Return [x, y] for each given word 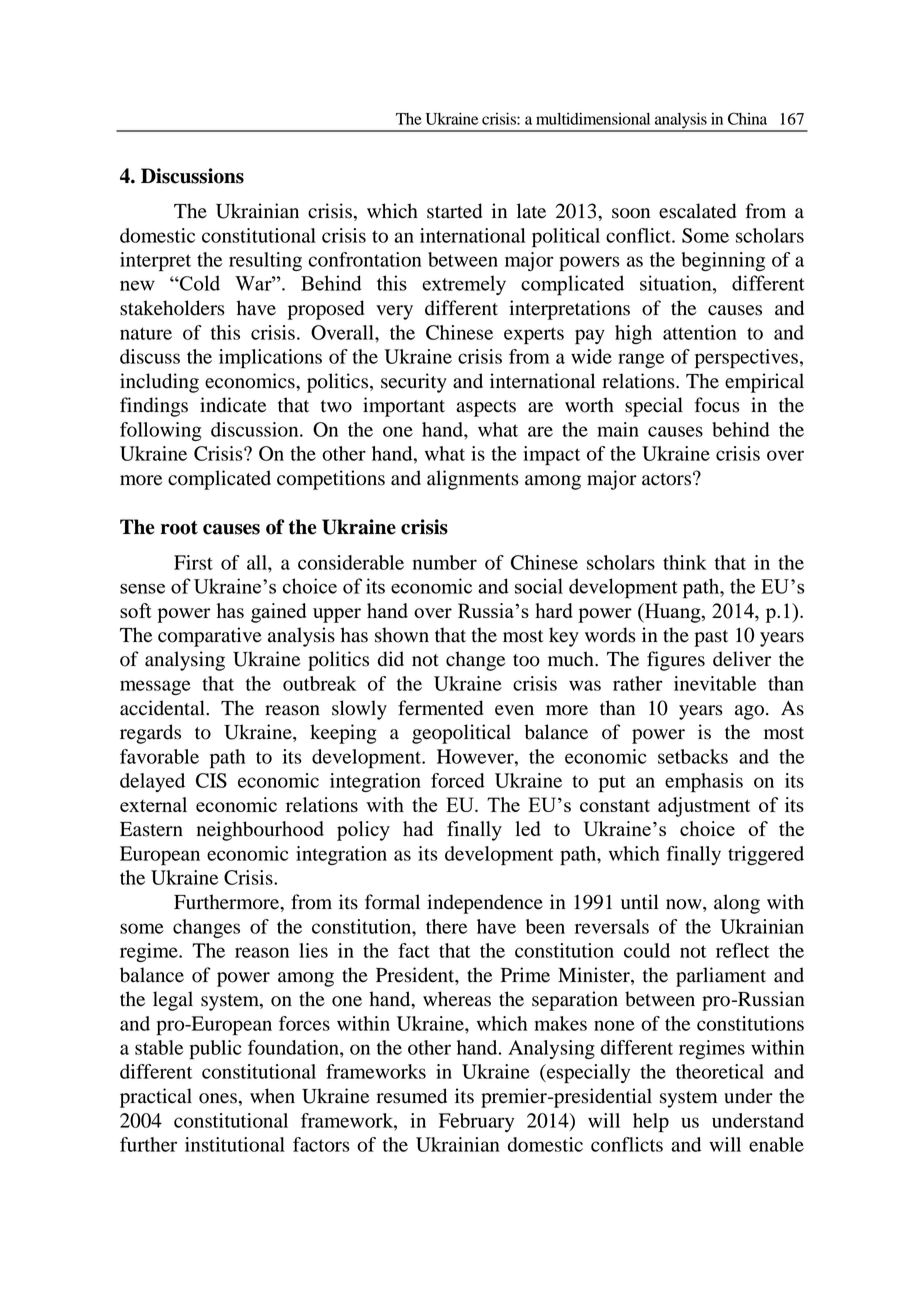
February [476, 1122]
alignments [473, 480]
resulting [265, 261]
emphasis [704, 783]
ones [218, 1098]
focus [717, 405]
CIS [211, 780]
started [454, 211]
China [747, 118]
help [651, 1123]
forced [458, 780]
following [161, 431]
